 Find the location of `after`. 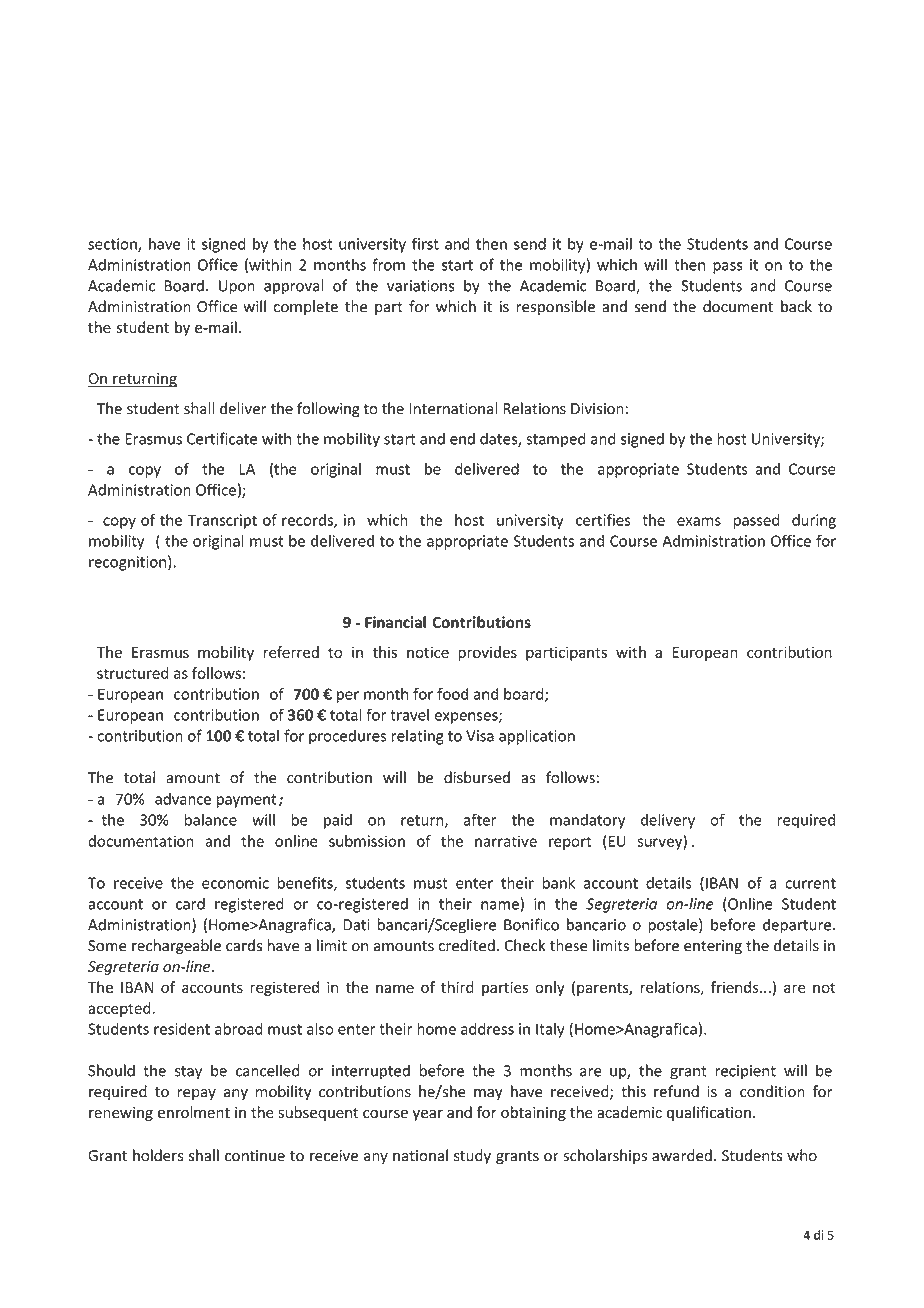

after is located at coordinates (480, 819).
